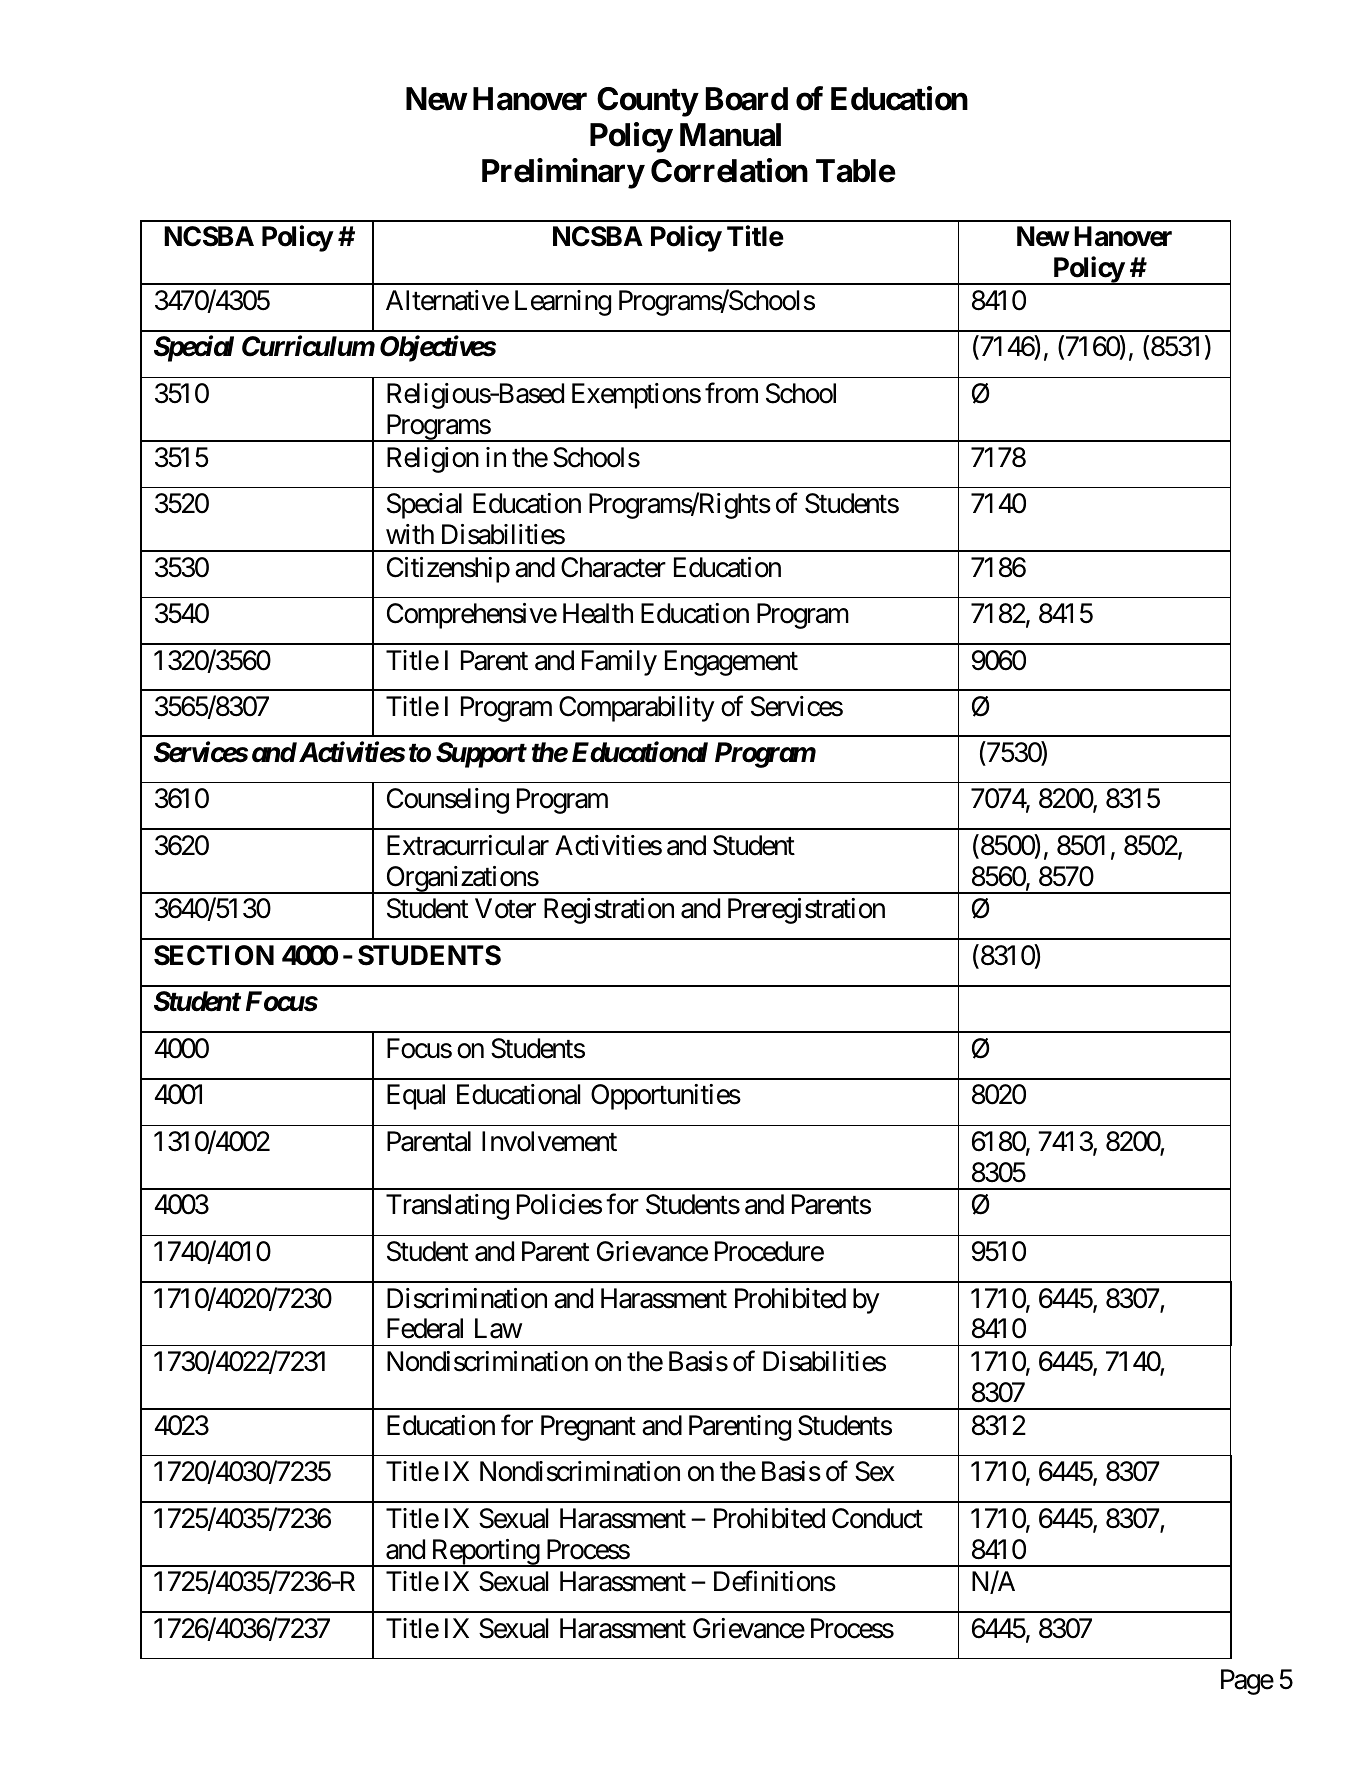  Describe the element at coordinates (481, 755) in the image. I see `Support` at that location.
